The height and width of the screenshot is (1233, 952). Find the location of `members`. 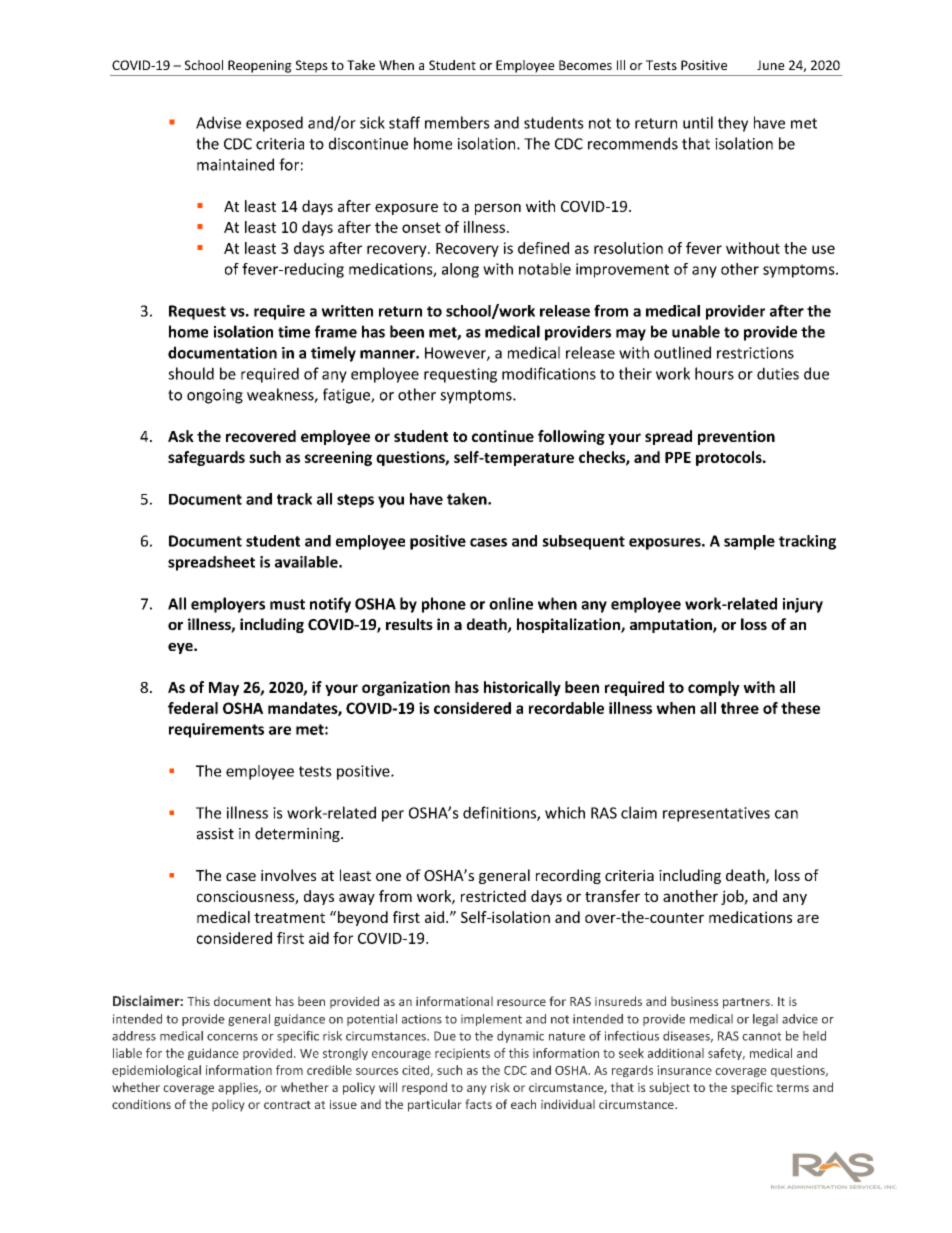

members is located at coordinates (457, 122).
